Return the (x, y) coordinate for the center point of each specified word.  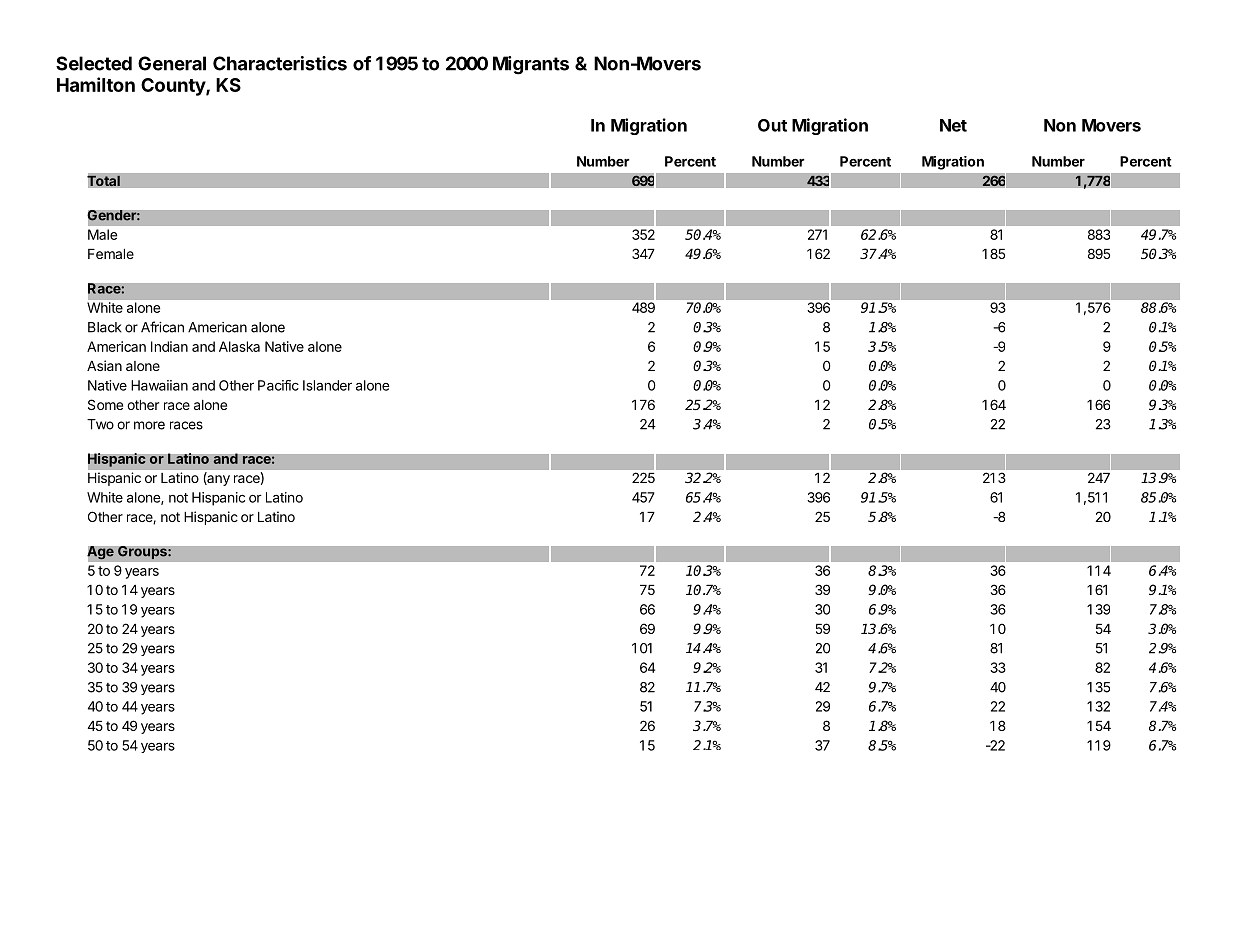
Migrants (531, 65)
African (162, 327)
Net (953, 125)
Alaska (239, 346)
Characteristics (280, 63)
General (172, 63)
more (149, 425)
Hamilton (96, 84)
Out (772, 125)
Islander (327, 385)
